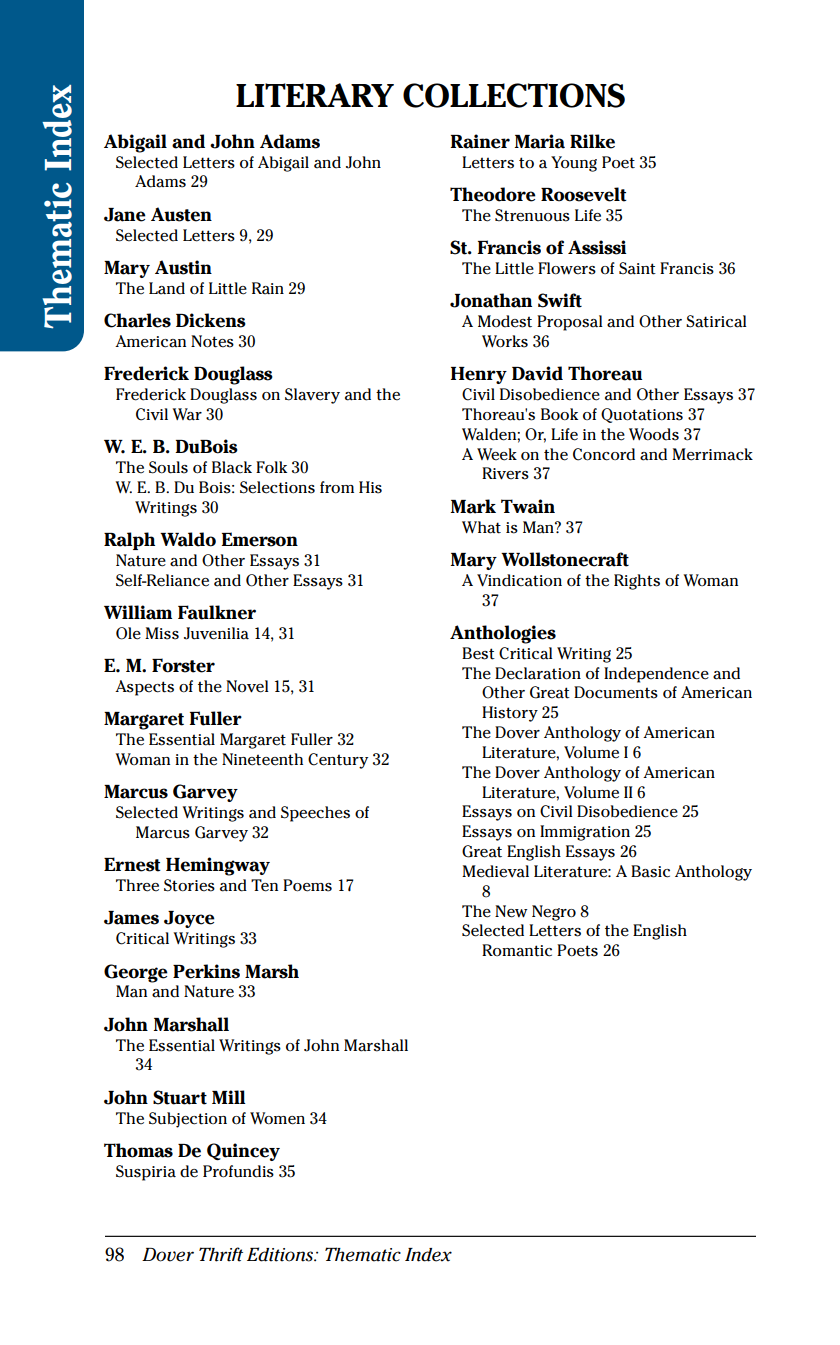 The height and width of the page is (1345, 840). What do you see at coordinates (656, 675) in the page?
I see `Independence` at bounding box center [656, 675].
